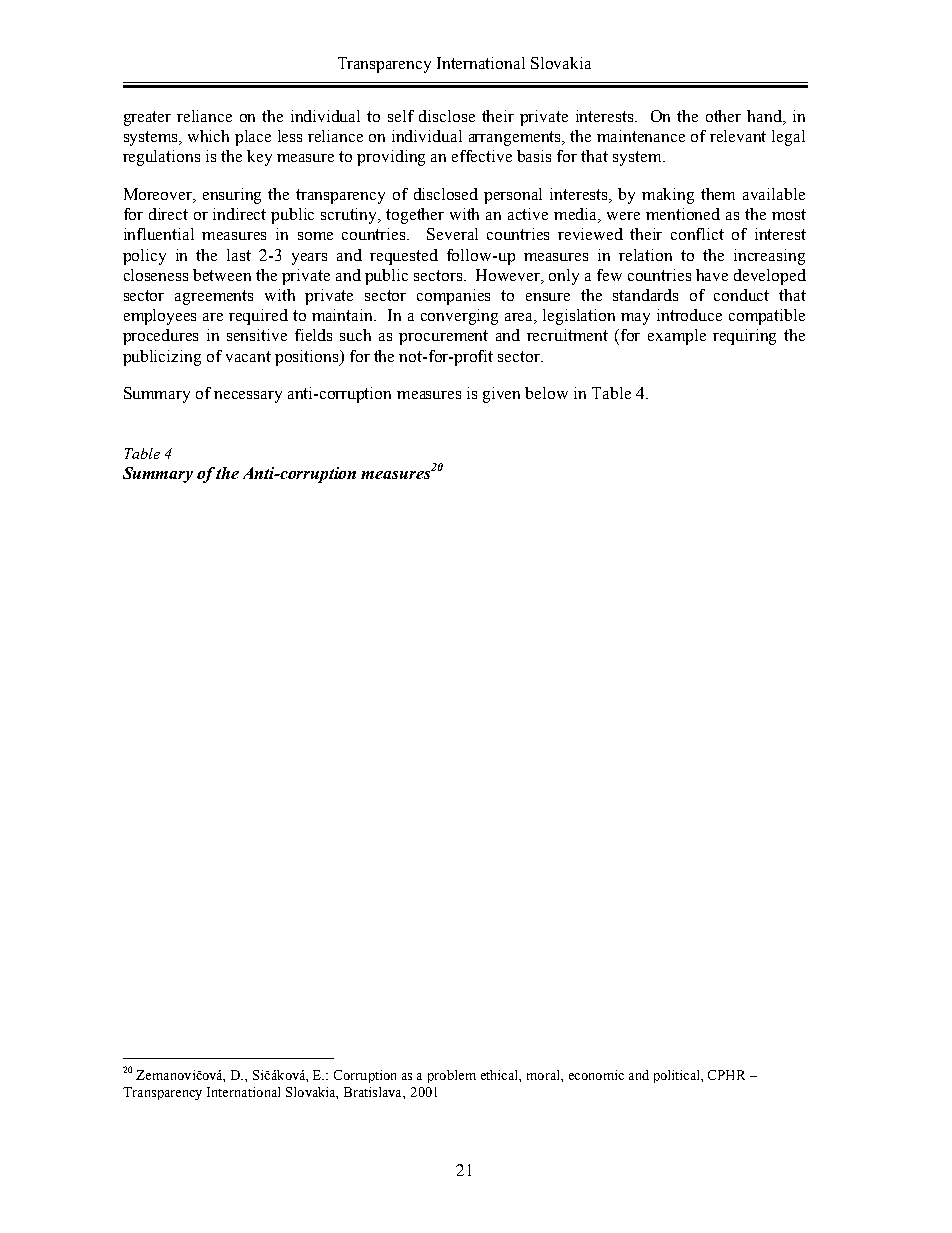  What do you see at coordinates (546, 393) in the image?
I see `below` at bounding box center [546, 393].
